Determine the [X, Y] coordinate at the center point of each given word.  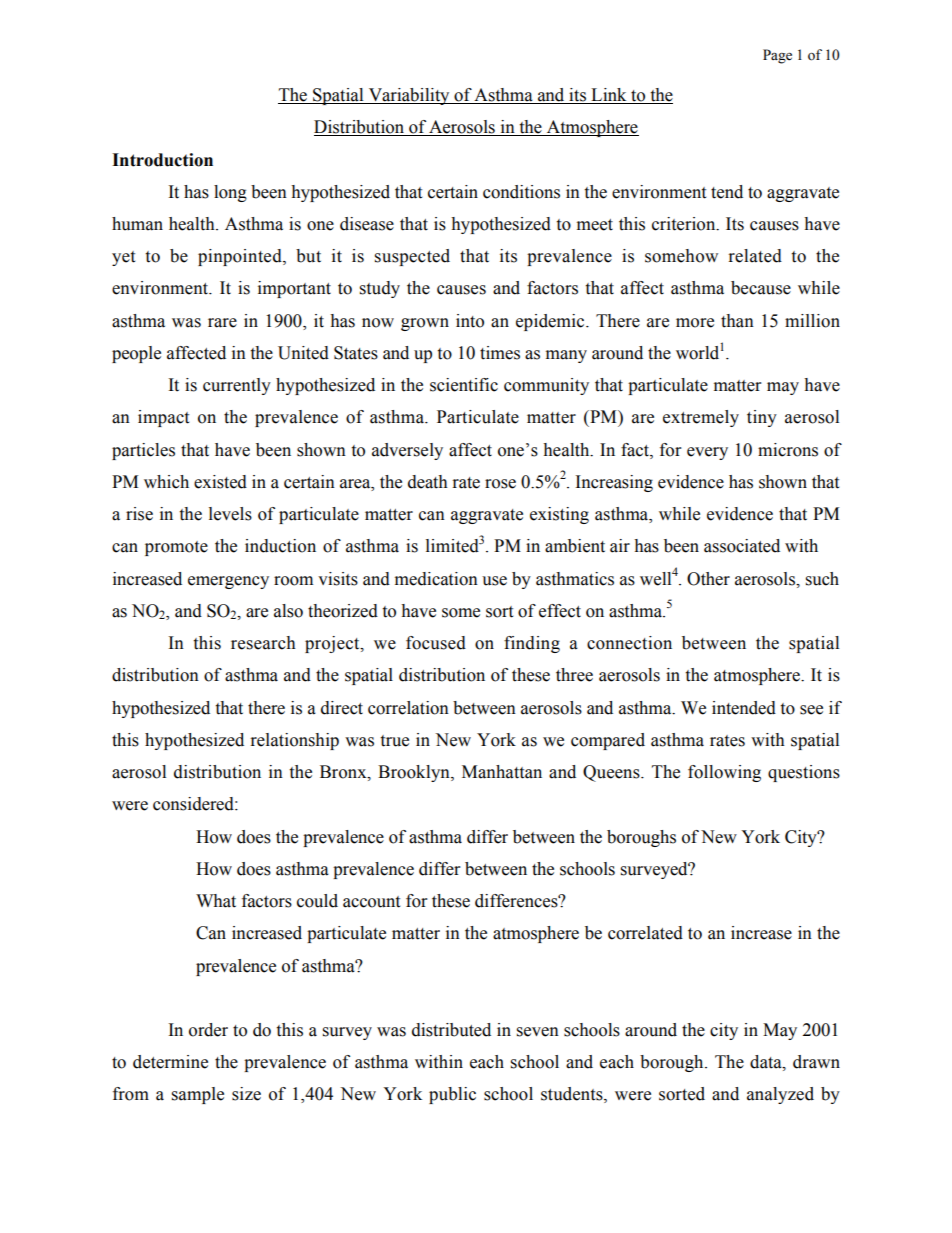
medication [436, 579]
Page [777, 56]
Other [708, 579]
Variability [409, 96]
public [452, 1095]
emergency [228, 582]
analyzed [780, 1095]
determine [170, 1062]
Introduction [162, 160]
